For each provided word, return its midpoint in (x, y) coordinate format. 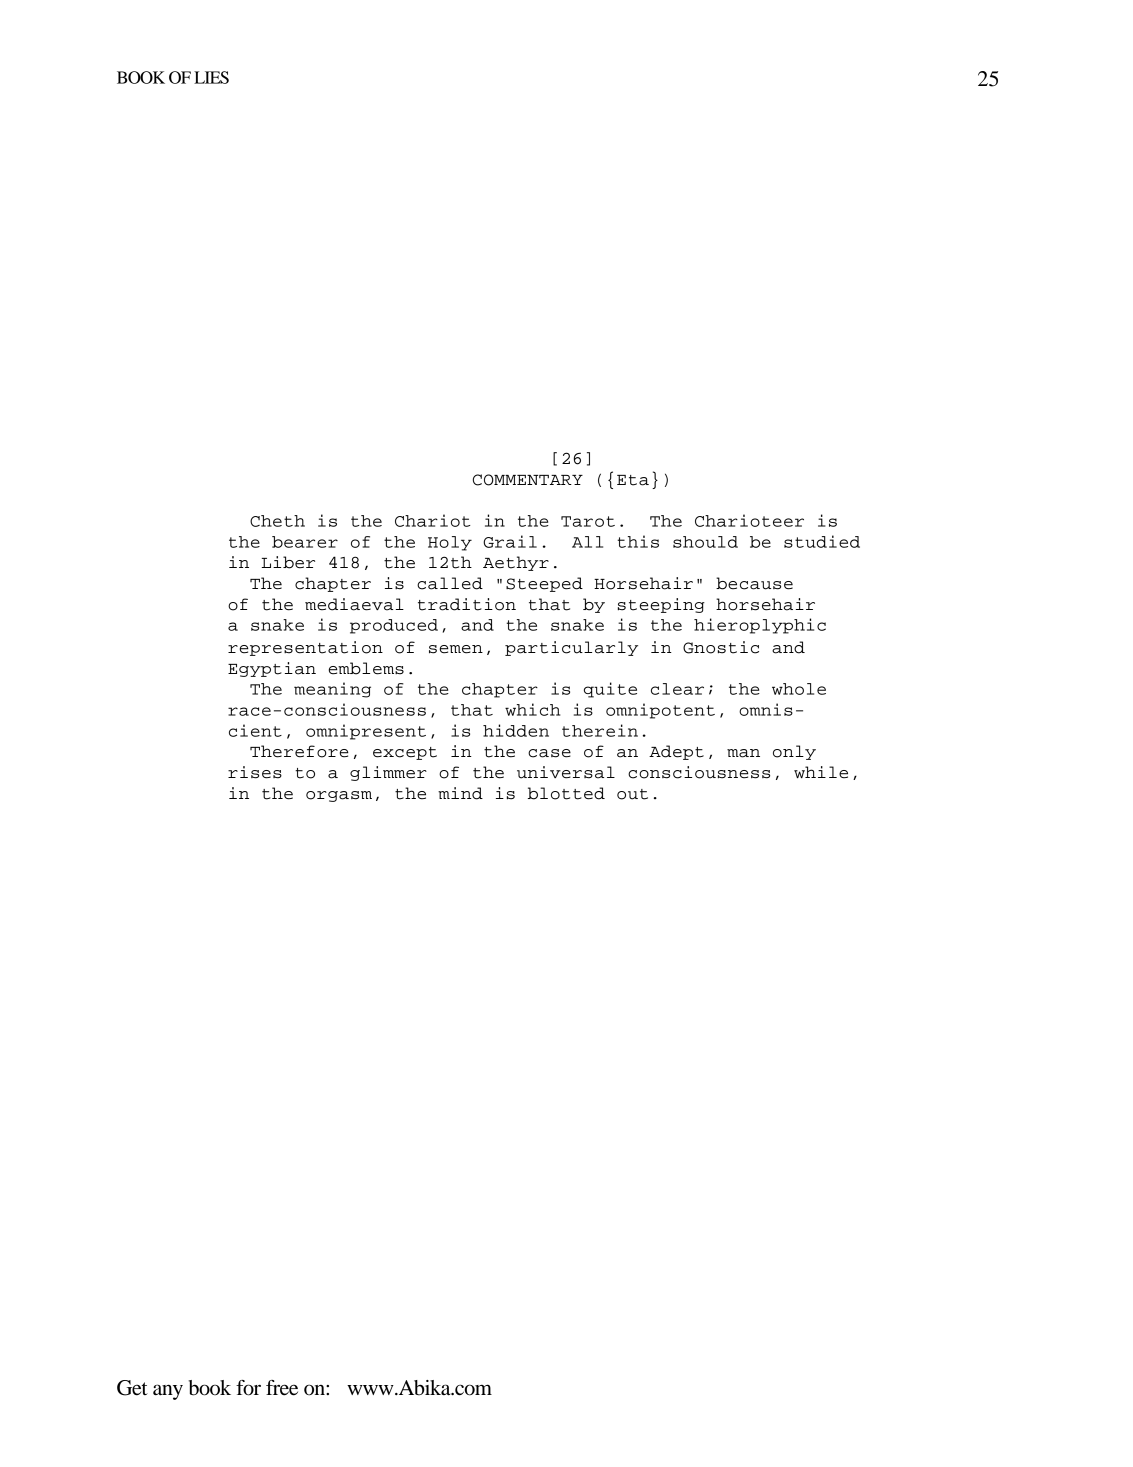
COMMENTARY (528, 480)
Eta (633, 480)
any (168, 1392)
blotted (566, 793)
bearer (305, 542)
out (632, 794)
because (754, 583)
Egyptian (272, 669)
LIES (211, 77)
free (282, 1388)
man (743, 753)
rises (255, 772)
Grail (510, 541)
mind (460, 793)
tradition (467, 604)
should (705, 542)
